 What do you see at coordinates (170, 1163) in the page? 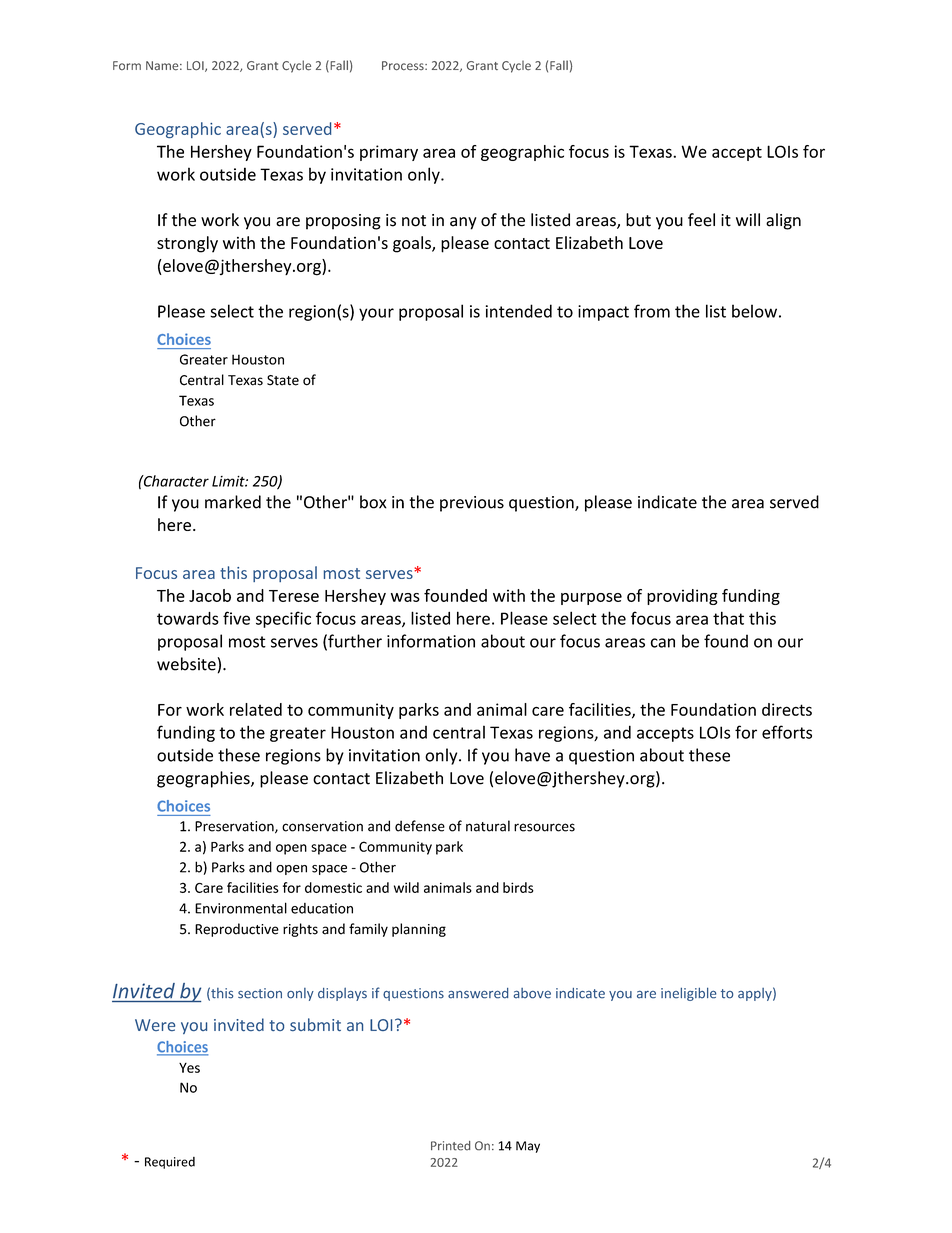
I see `Required` at bounding box center [170, 1163].
